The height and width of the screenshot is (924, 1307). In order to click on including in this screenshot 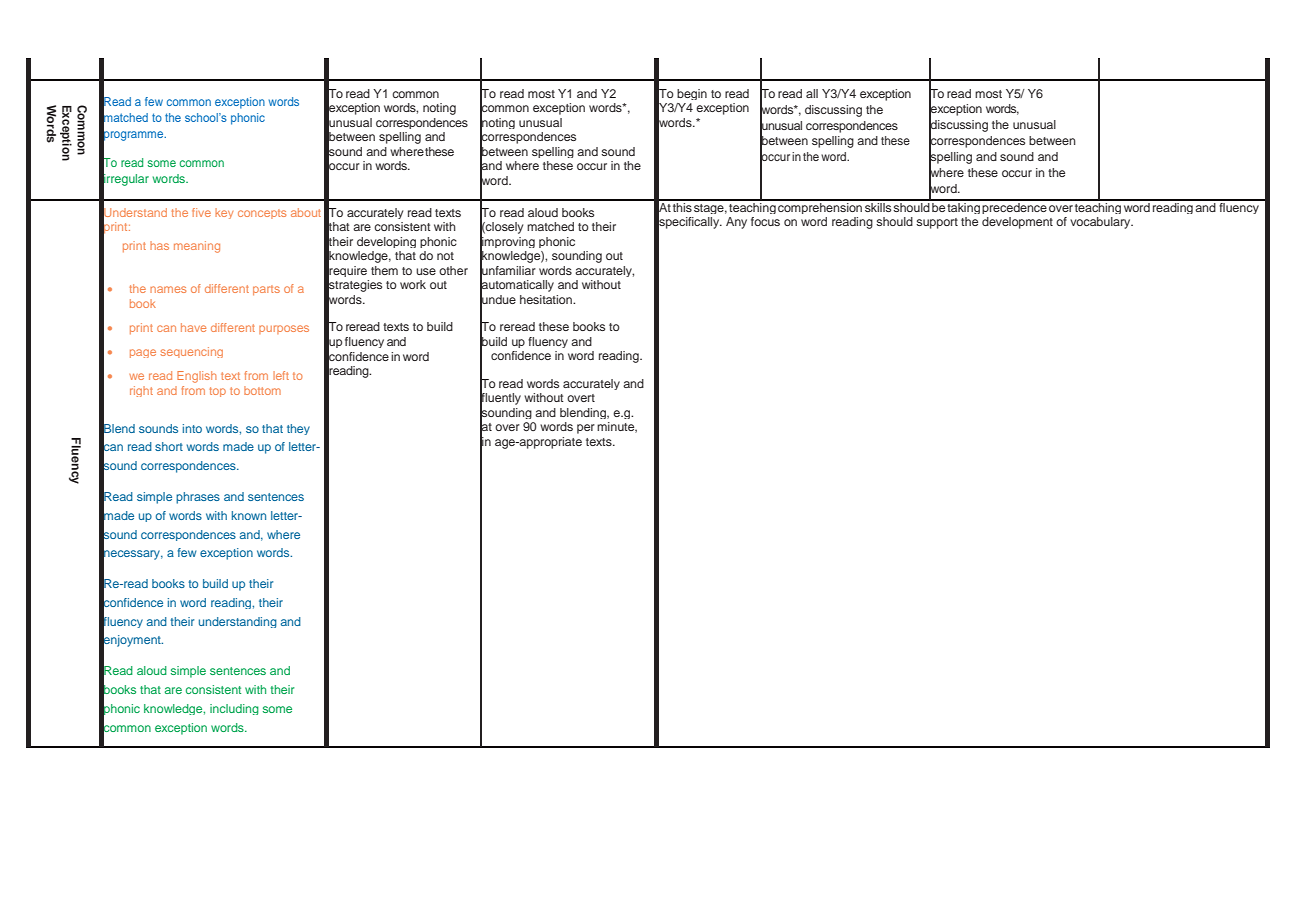, I will do `click(234, 709)`.
